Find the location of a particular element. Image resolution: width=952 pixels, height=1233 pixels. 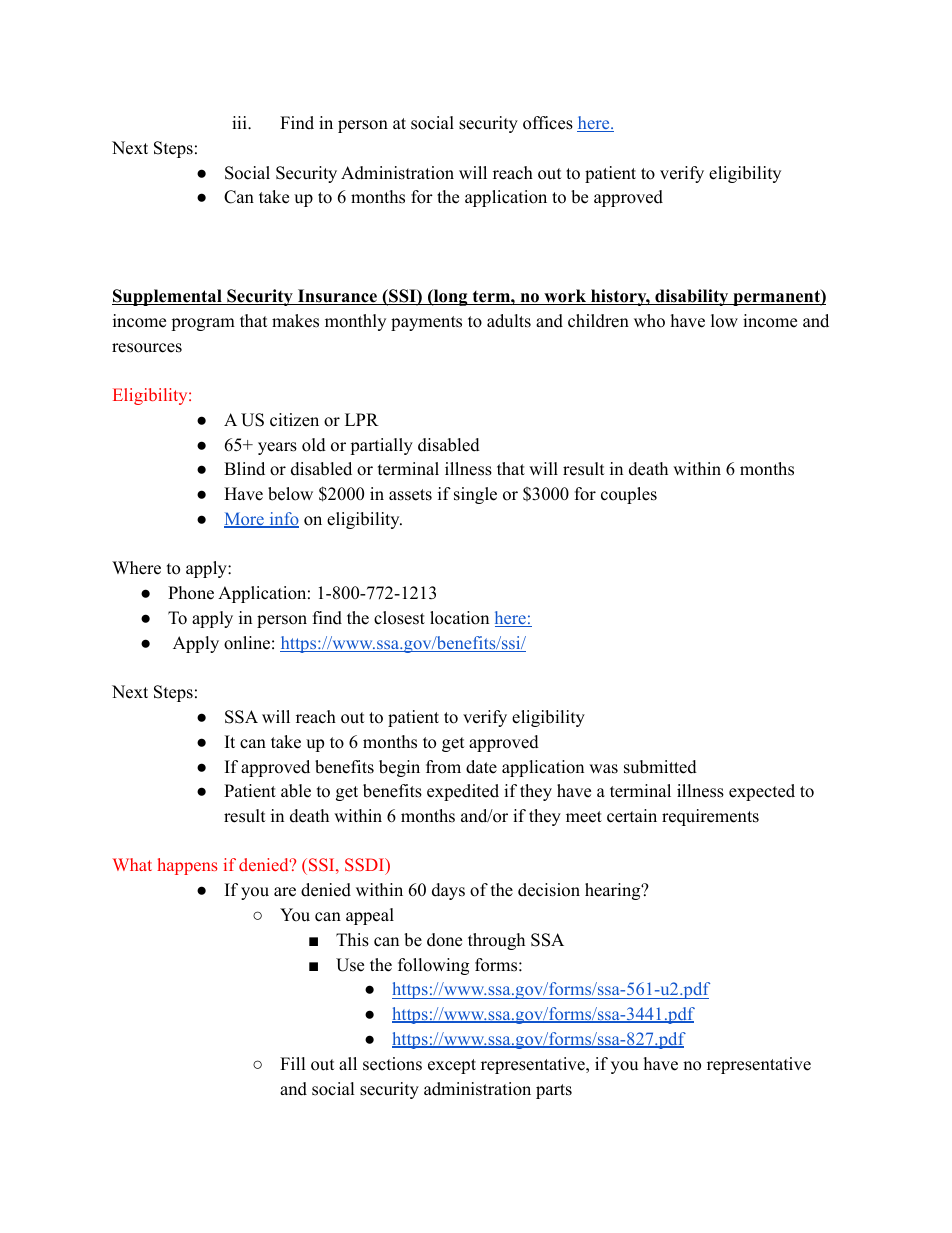

couples is located at coordinates (629, 495).
